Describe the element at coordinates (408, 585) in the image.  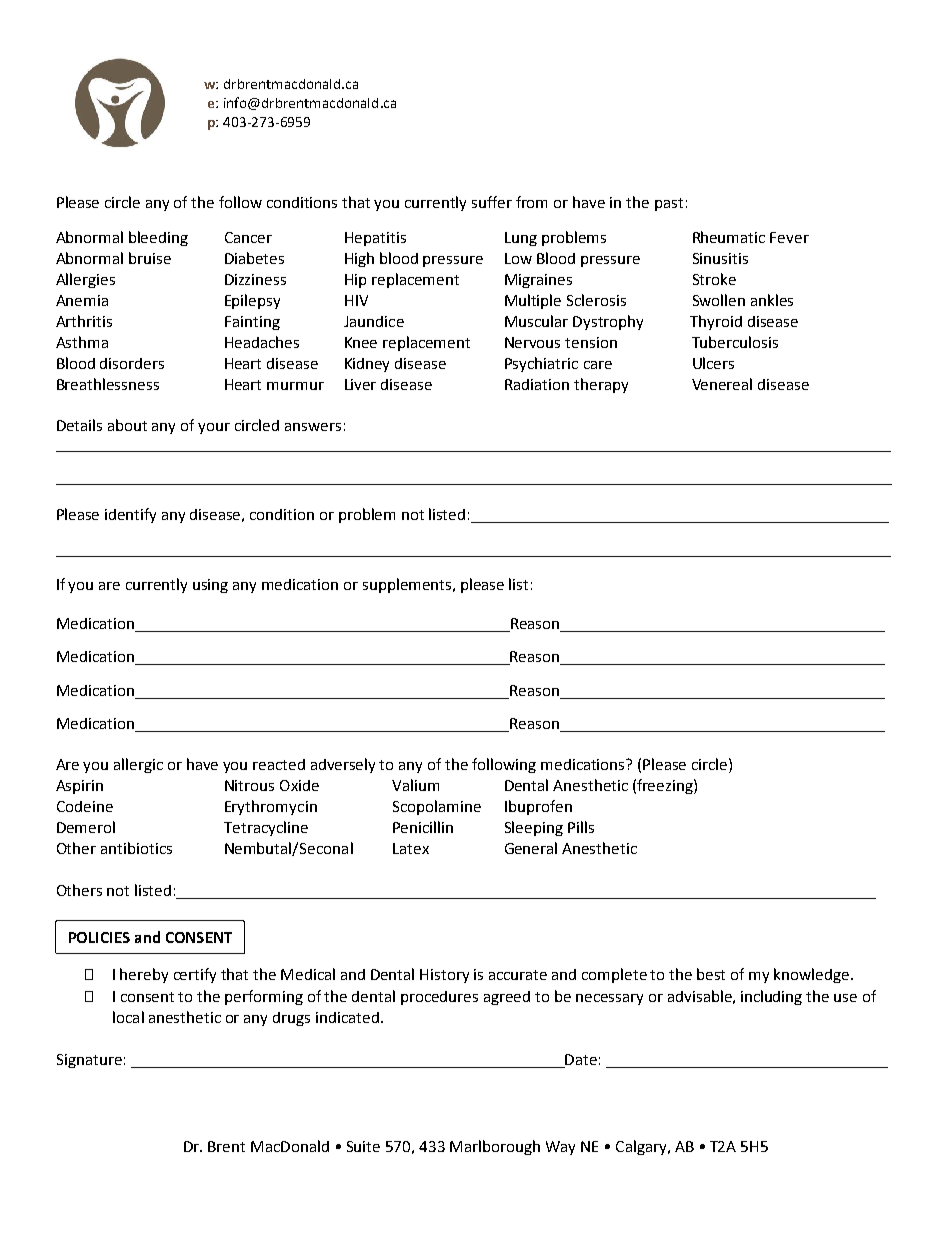
I see `supplements` at that location.
